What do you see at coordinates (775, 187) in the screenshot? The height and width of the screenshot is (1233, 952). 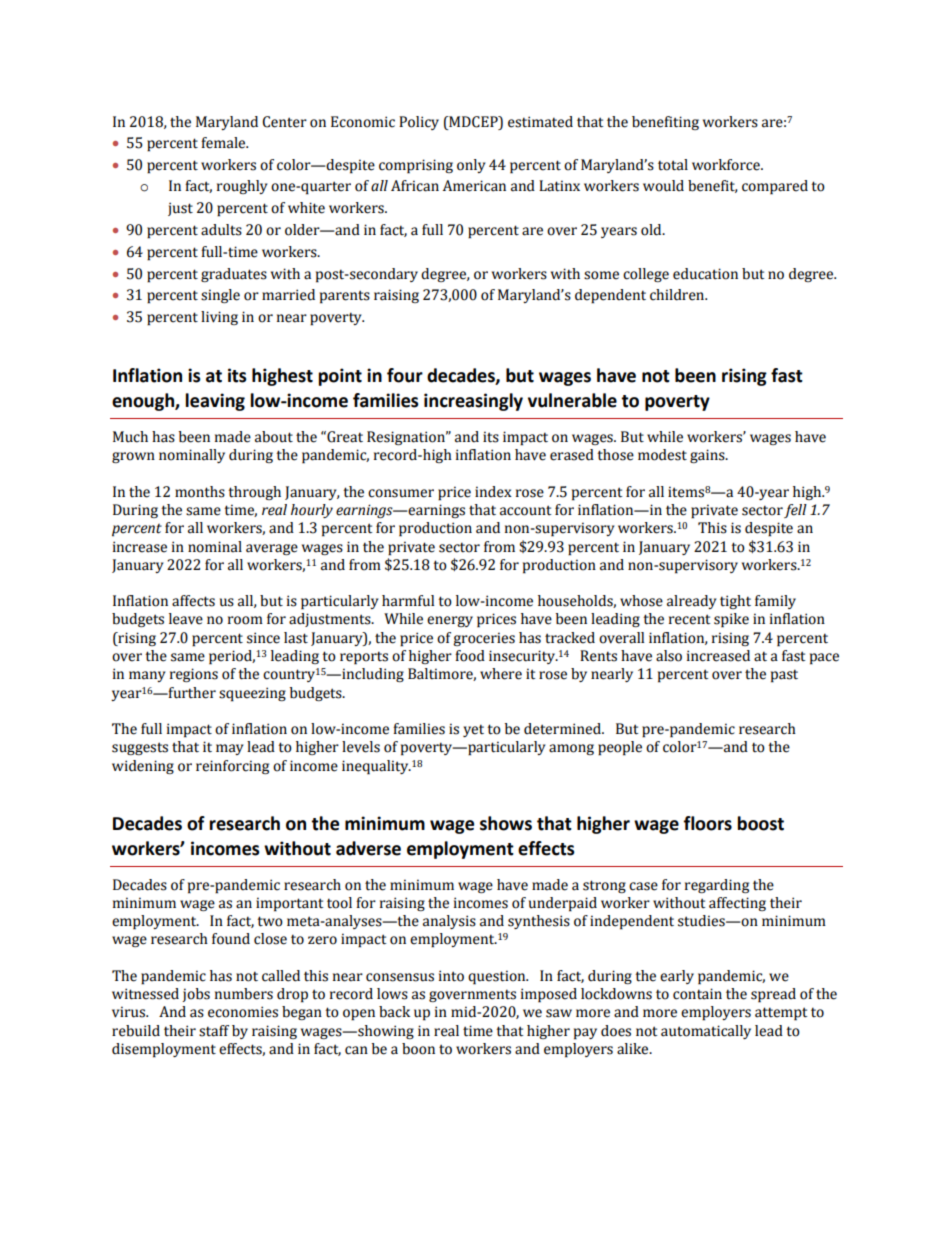 I see `compared` at bounding box center [775, 187].
